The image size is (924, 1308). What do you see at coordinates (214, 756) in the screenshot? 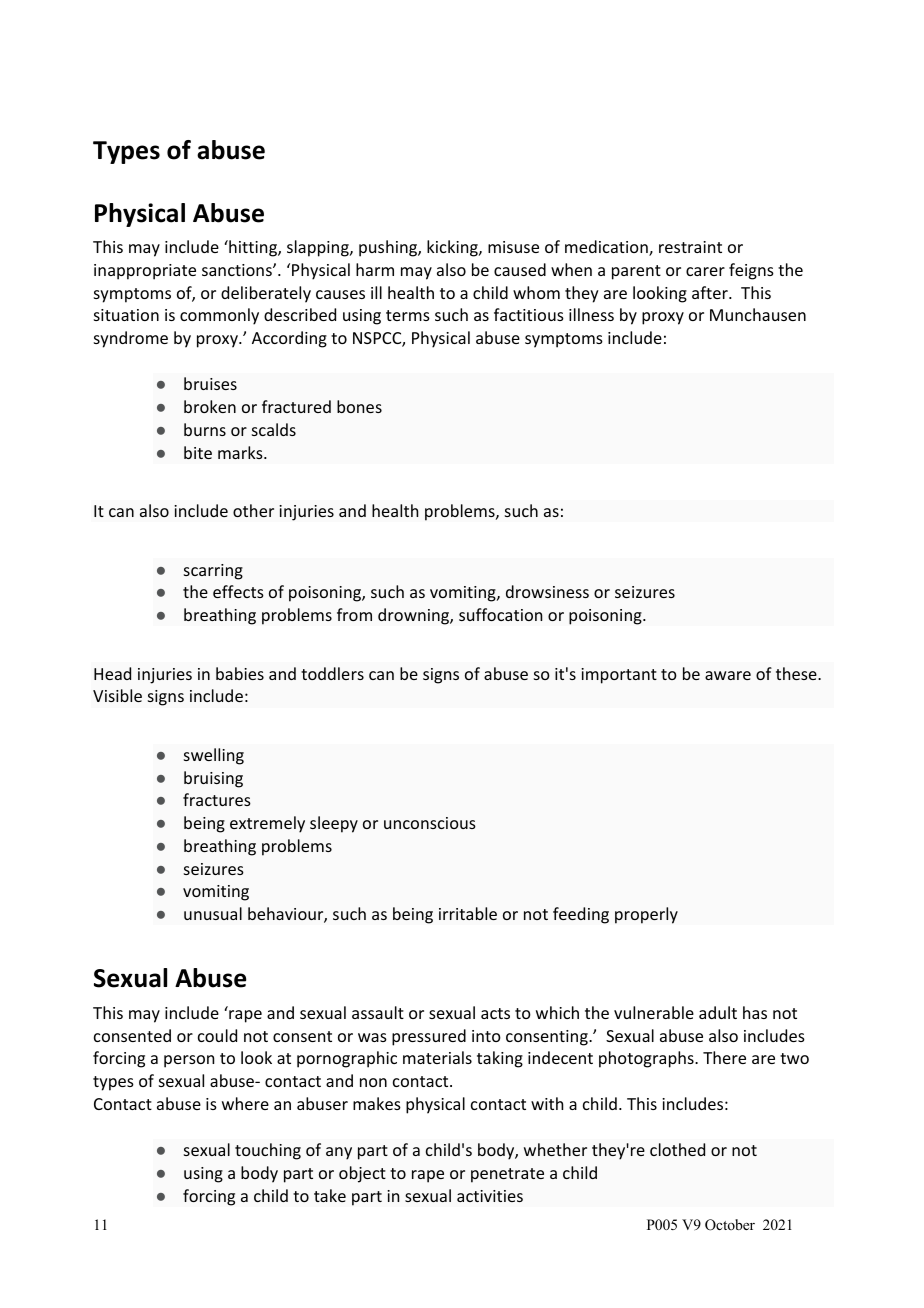
I see `swelling` at bounding box center [214, 756].
